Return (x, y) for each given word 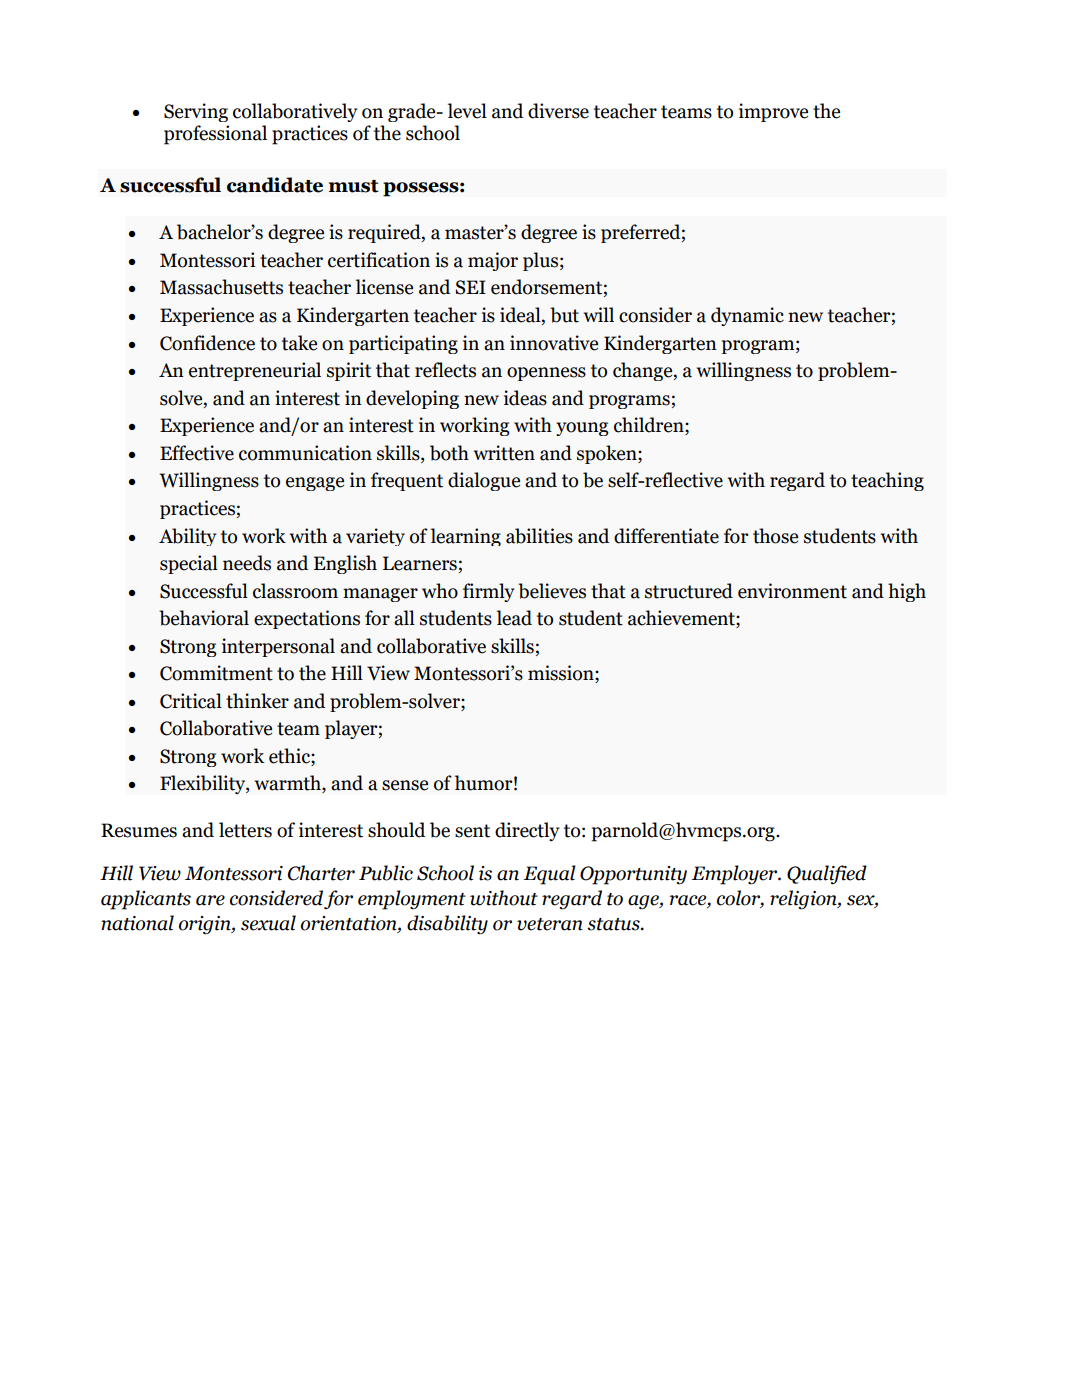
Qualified (827, 875)
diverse (558, 111)
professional (215, 135)
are (210, 900)
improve (773, 112)
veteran (550, 924)
